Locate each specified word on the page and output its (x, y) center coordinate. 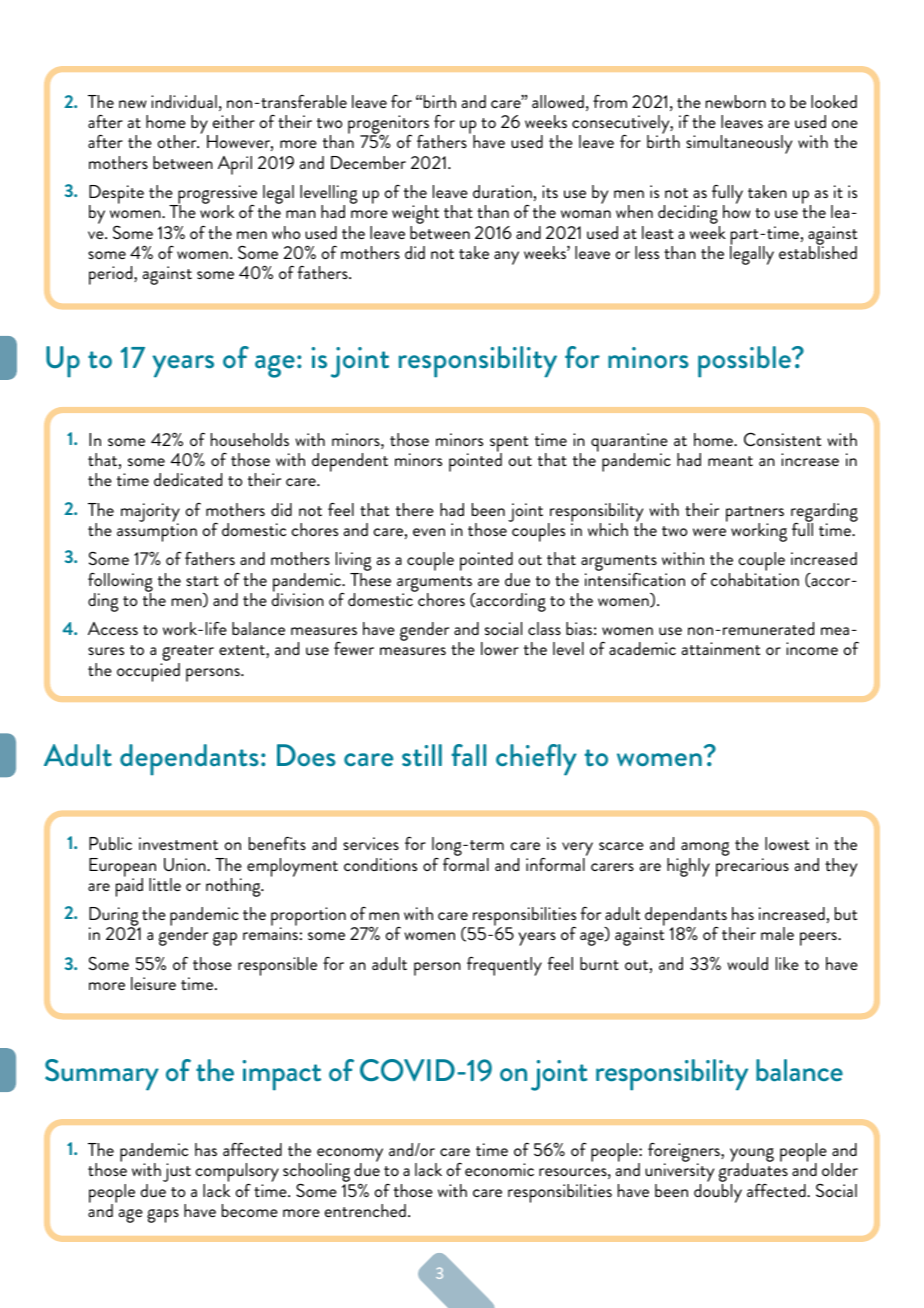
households (250, 439)
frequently (504, 966)
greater (187, 654)
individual (184, 101)
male (777, 933)
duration (502, 191)
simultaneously (739, 144)
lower (500, 648)
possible (745, 362)
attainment (721, 648)
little (165, 884)
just (177, 1172)
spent (509, 445)
